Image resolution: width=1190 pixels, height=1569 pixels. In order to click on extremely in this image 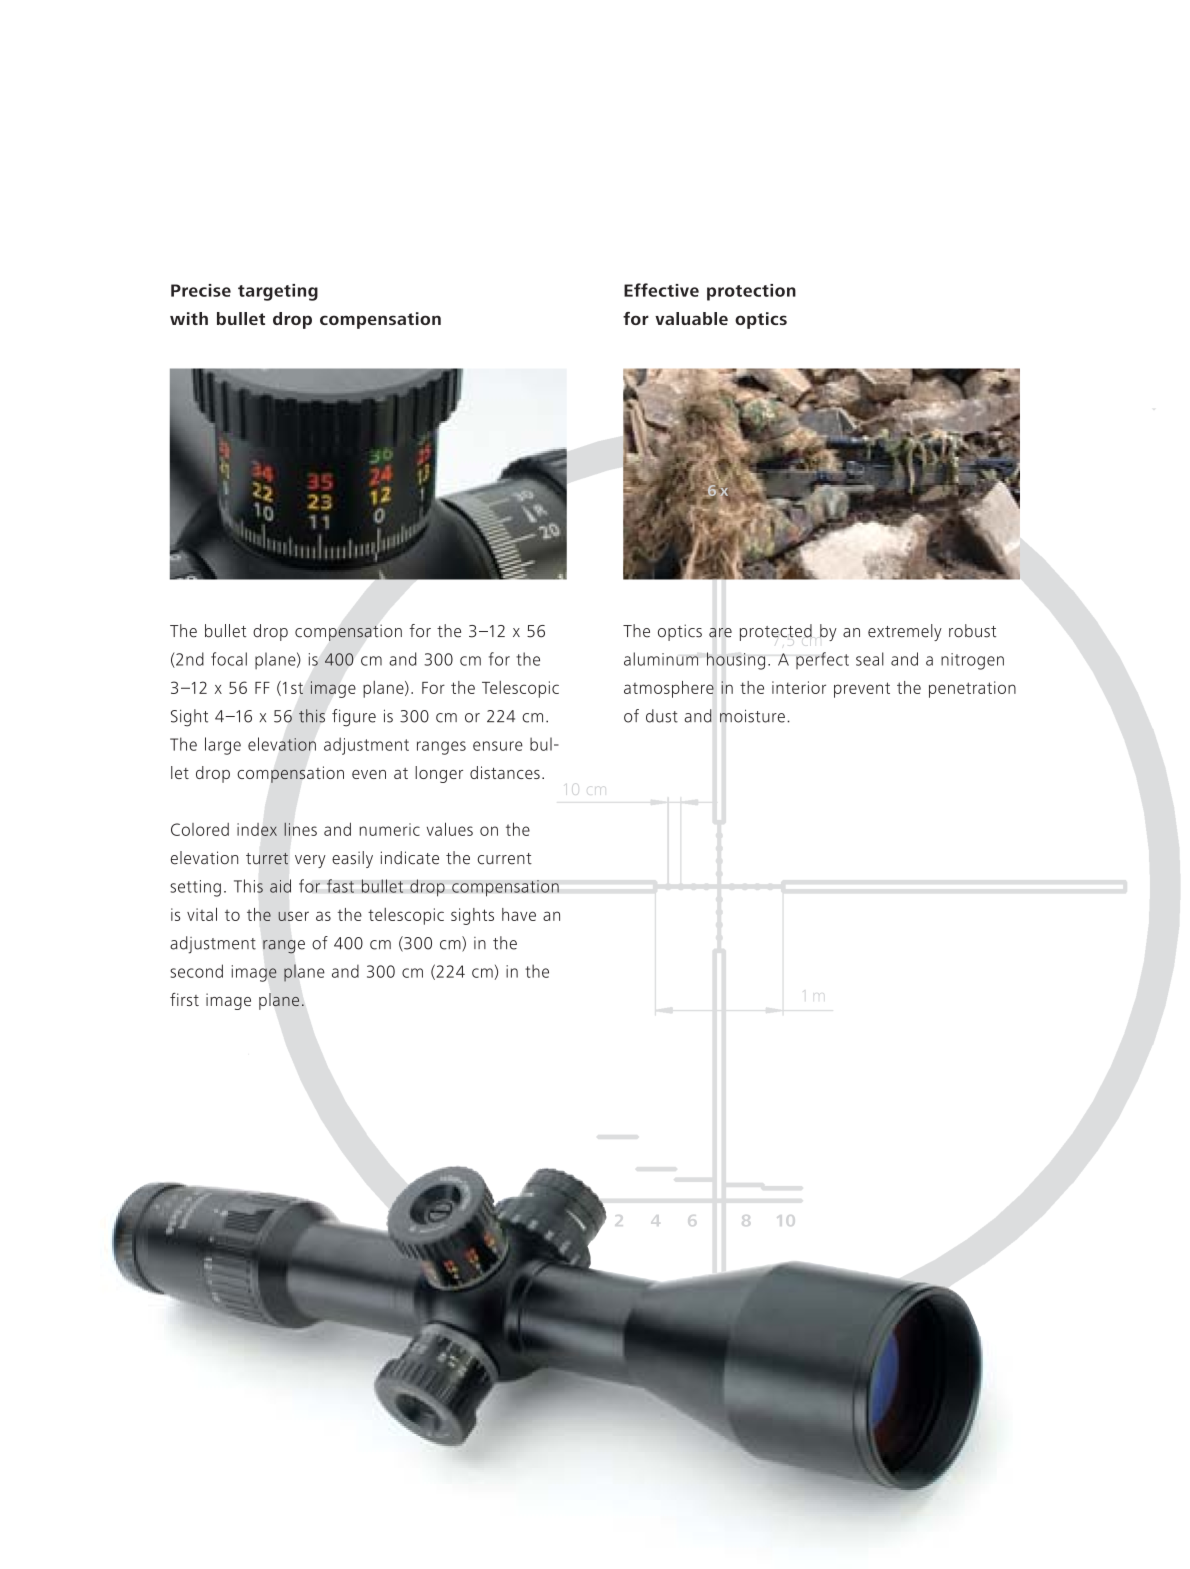, I will do `click(905, 632)`.
